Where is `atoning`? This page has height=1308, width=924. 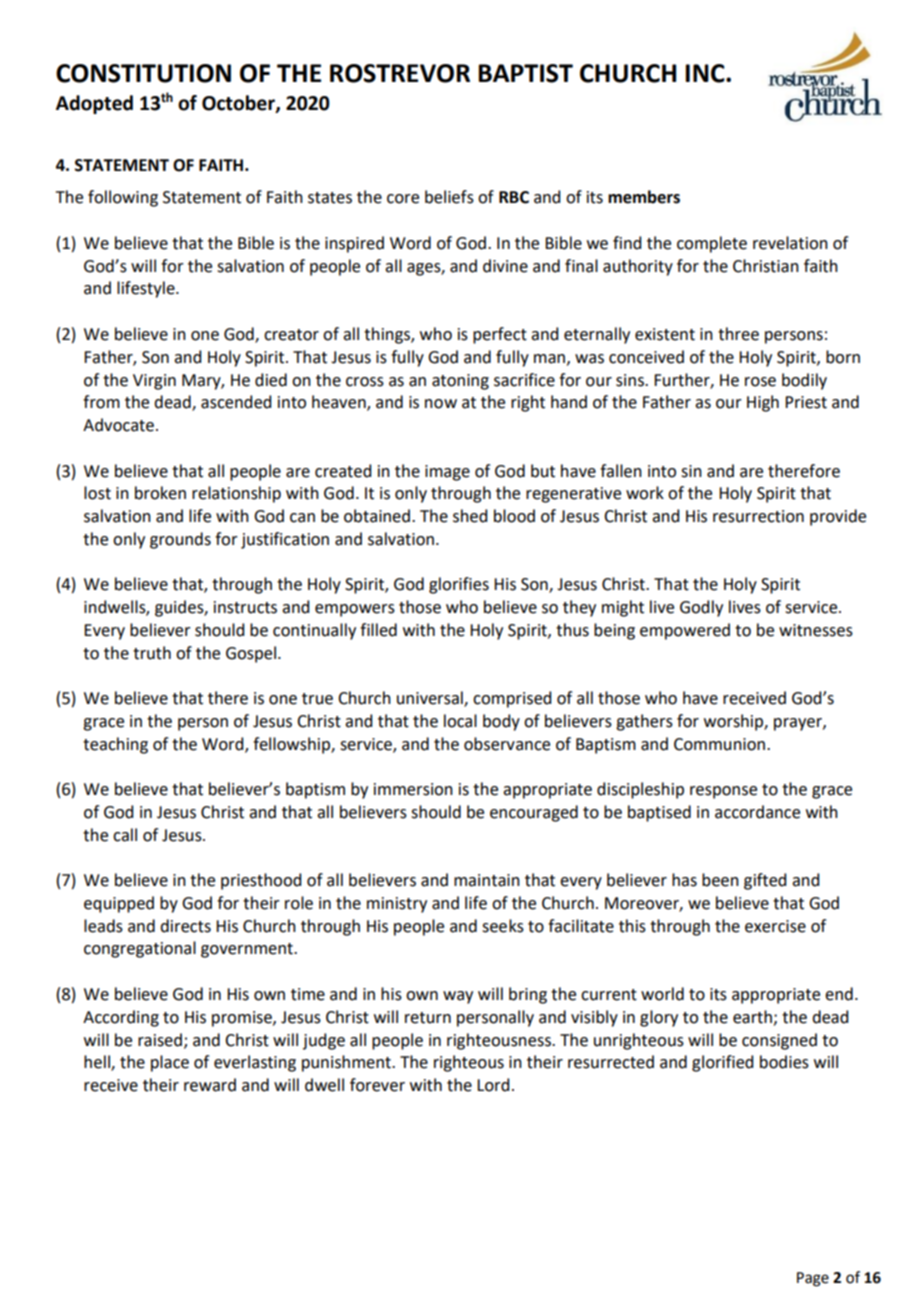 atoning is located at coordinates (460, 382).
